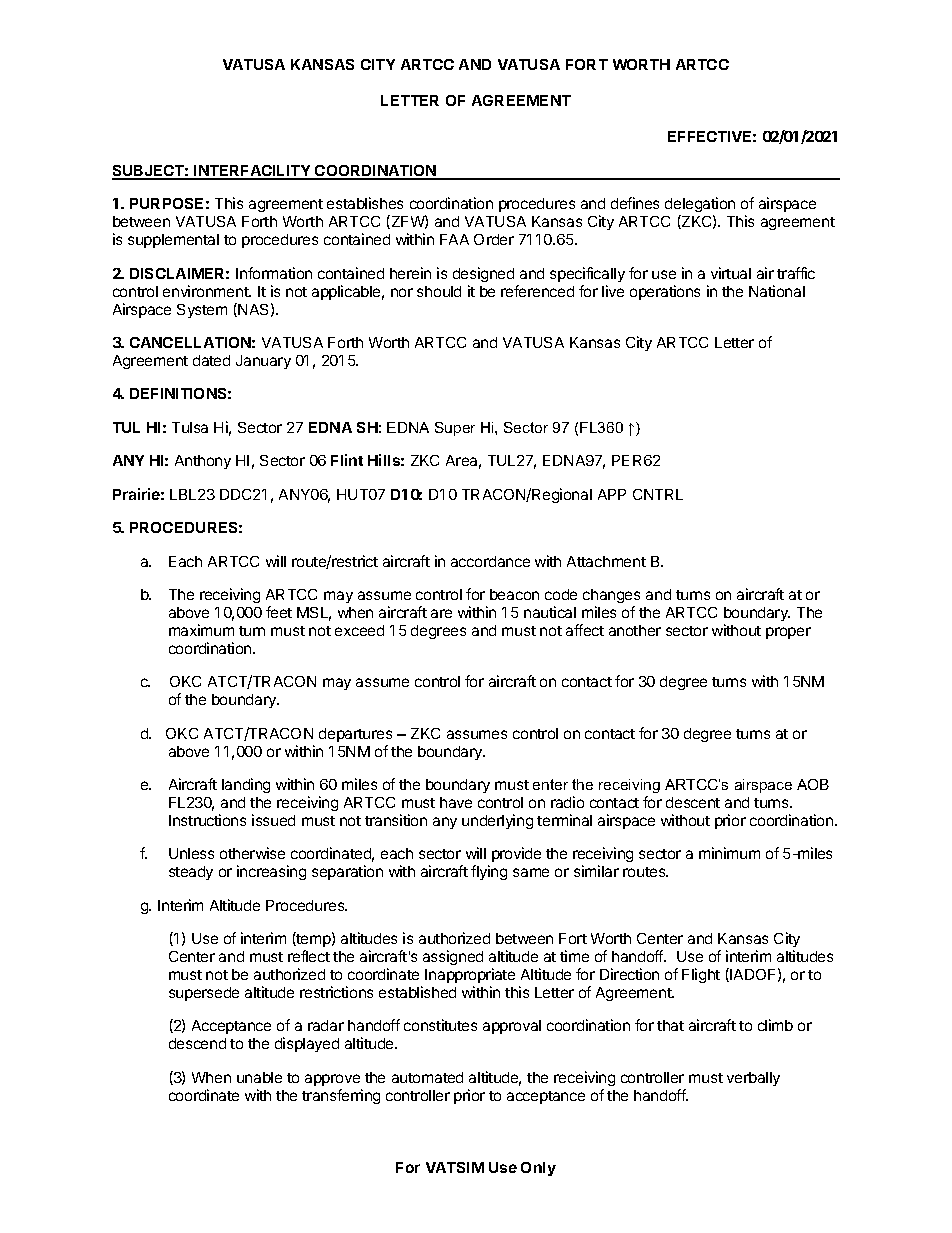 This screenshot has height=1233, width=952. What do you see at coordinates (279, 612) in the screenshot?
I see `feet` at bounding box center [279, 612].
